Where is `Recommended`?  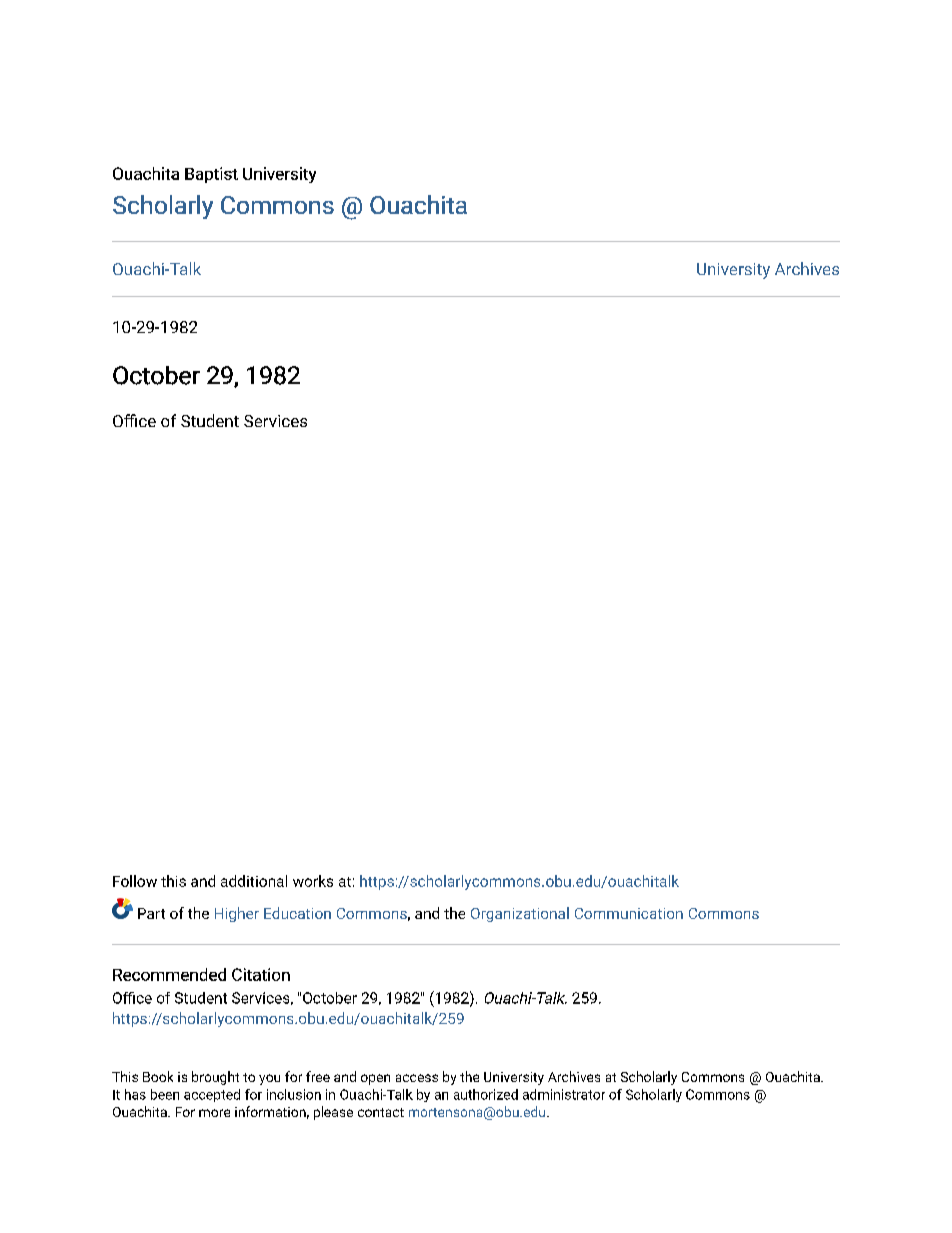
Recommended is located at coordinates (169, 974).
